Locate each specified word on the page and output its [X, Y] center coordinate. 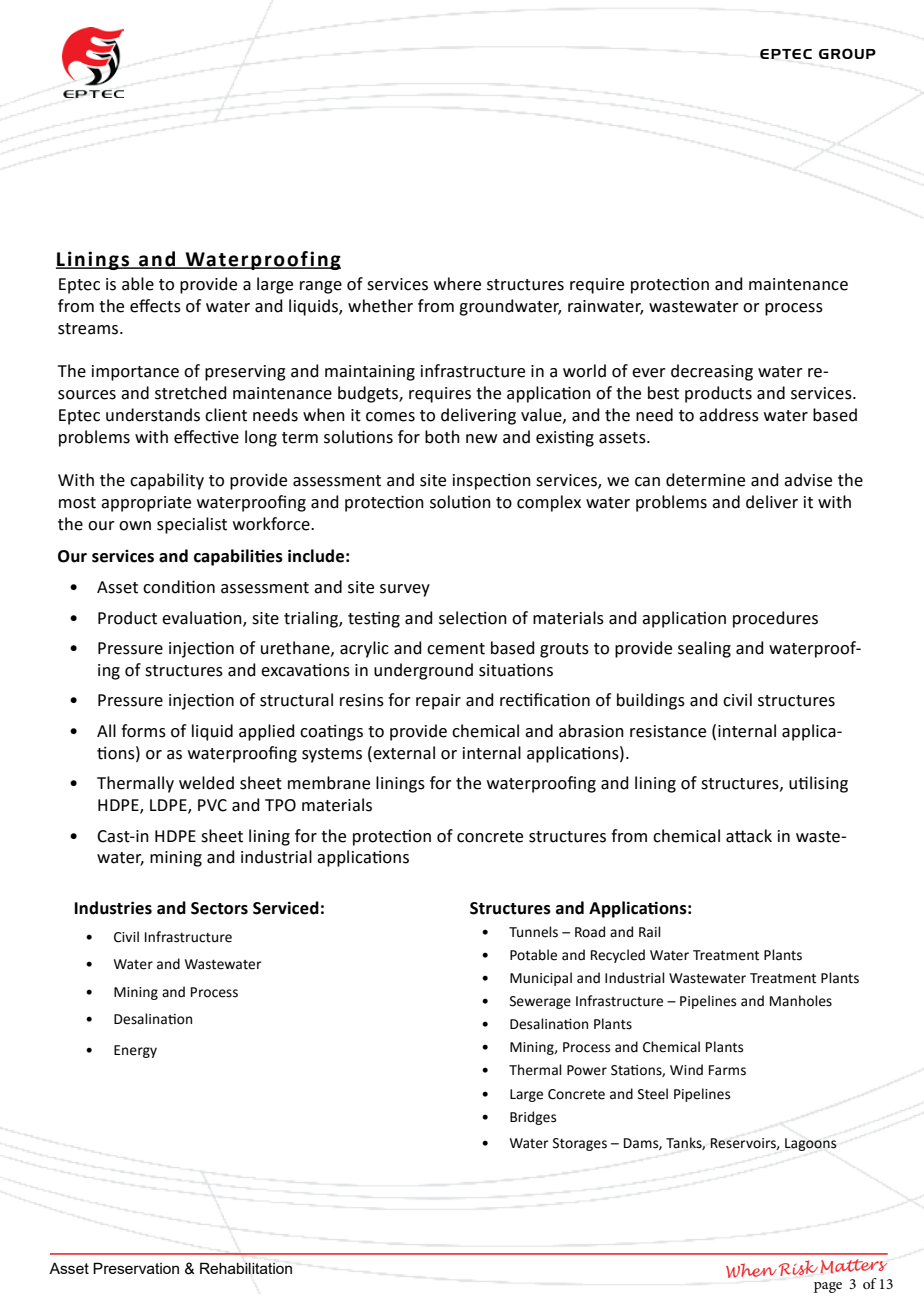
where [457, 284]
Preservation [136, 1268]
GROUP [847, 53]
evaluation [203, 618]
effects [155, 306]
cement [456, 649]
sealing [704, 649]
